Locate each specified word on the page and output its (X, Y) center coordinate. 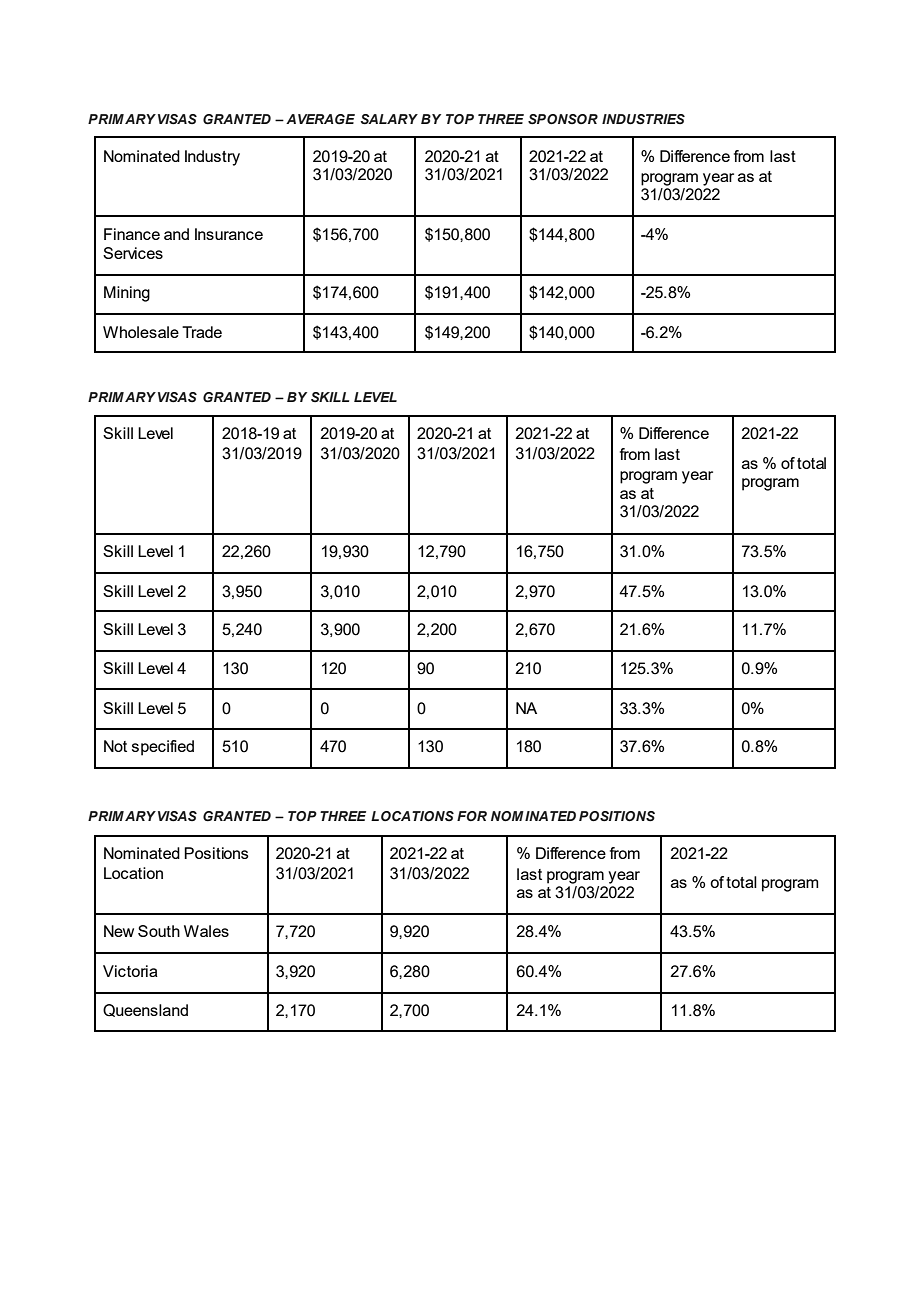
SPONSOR (563, 119)
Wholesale (141, 332)
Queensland (145, 1010)
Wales (206, 931)
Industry (212, 158)
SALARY (389, 119)
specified (163, 748)
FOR (472, 816)
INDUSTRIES (643, 119)
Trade (202, 332)
